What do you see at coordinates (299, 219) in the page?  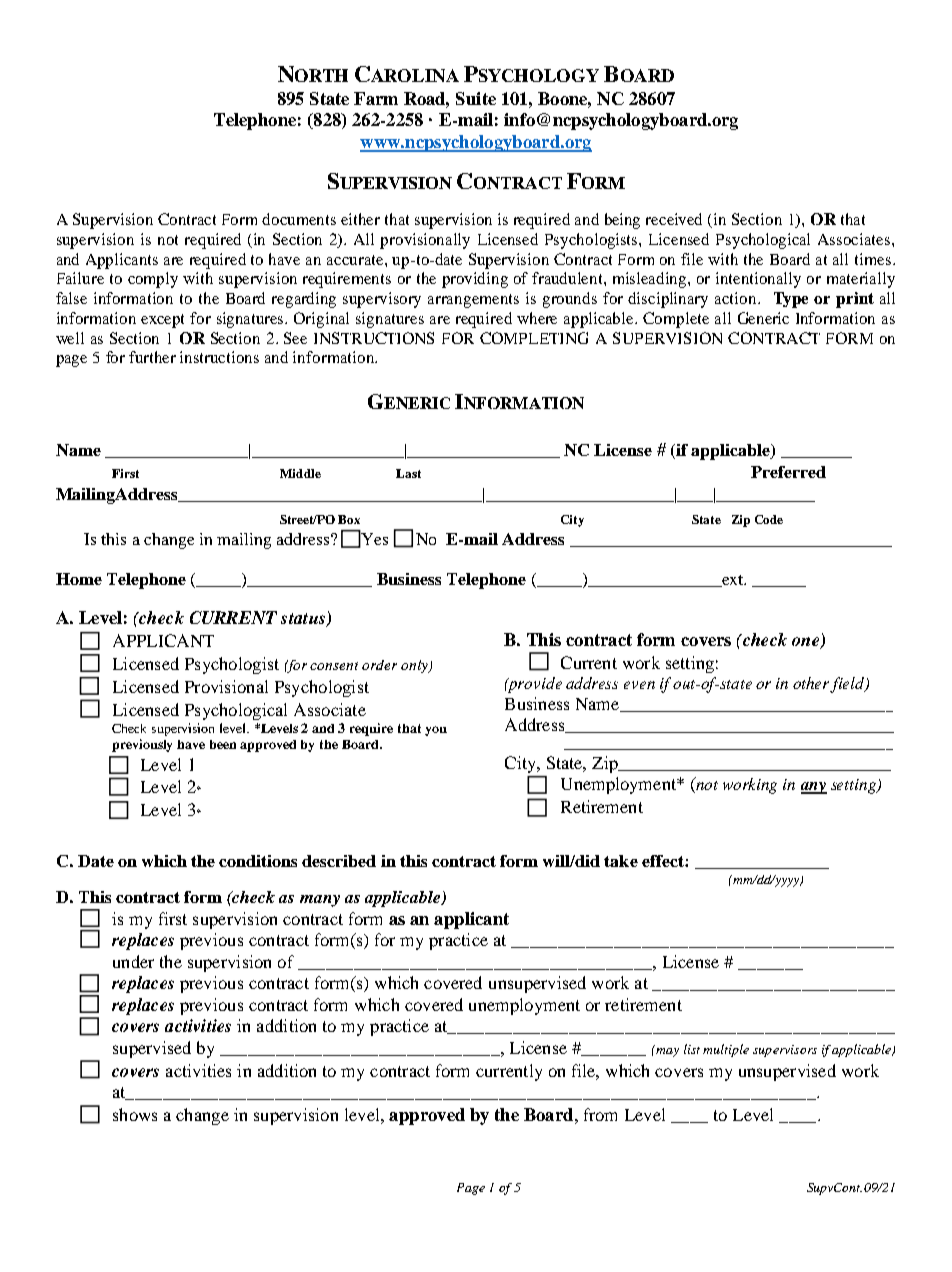 I see `documents` at bounding box center [299, 219].
